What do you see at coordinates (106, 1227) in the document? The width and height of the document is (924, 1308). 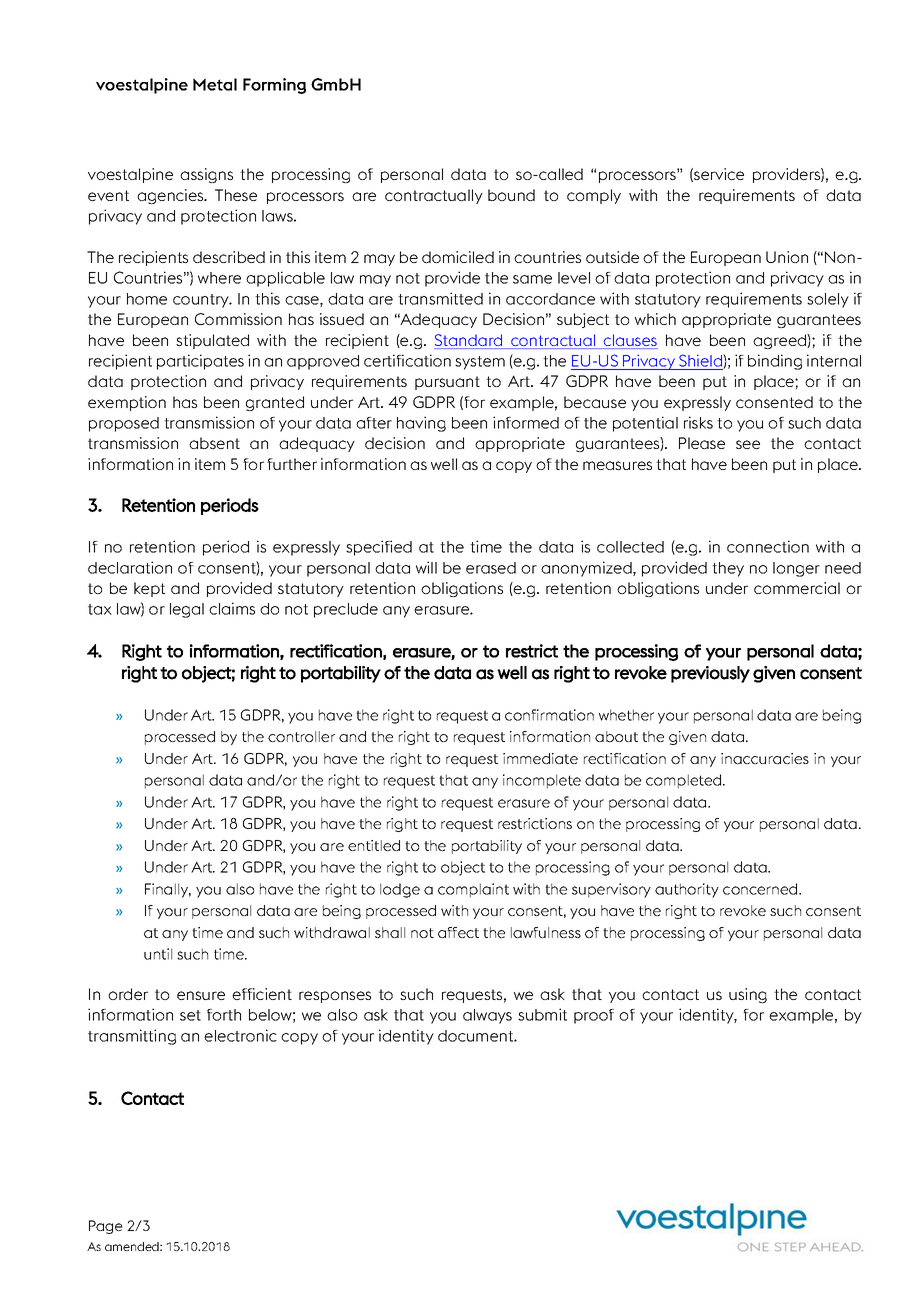 I see `Page` at bounding box center [106, 1227].
